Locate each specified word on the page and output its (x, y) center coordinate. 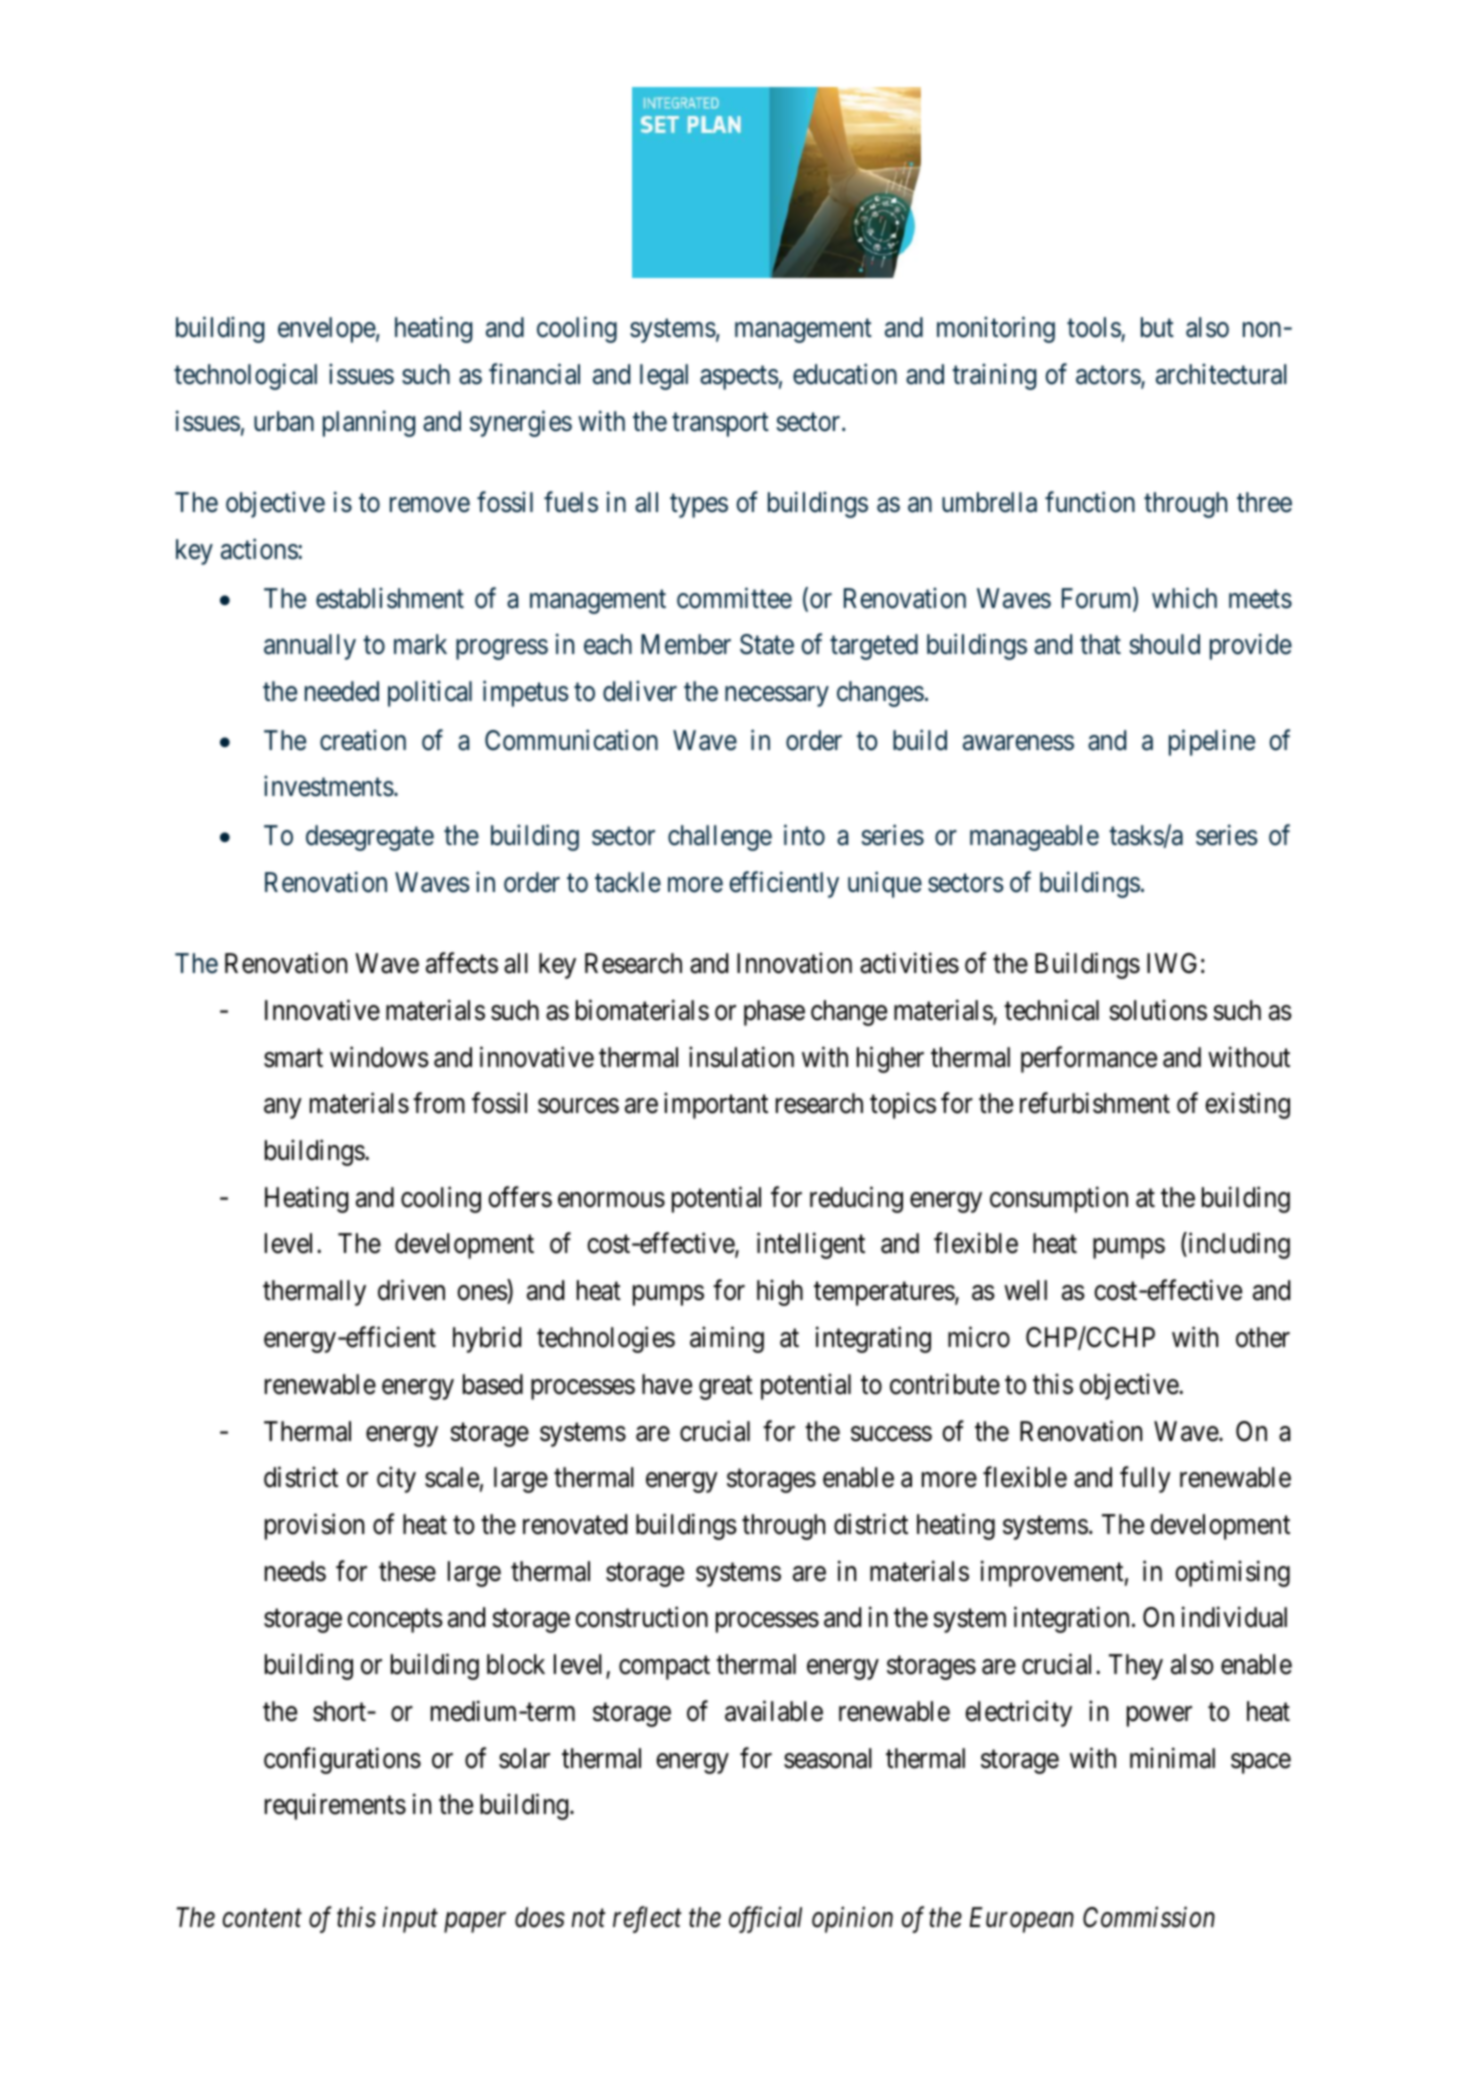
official (765, 1920)
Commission (1149, 1917)
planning (369, 423)
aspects (739, 378)
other (1263, 1337)
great (726, 1388)
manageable (1034, 838)
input (410, 1920)
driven (411, 1290)
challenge (720, 838)
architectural (1221, 374)
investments (329, 786)
